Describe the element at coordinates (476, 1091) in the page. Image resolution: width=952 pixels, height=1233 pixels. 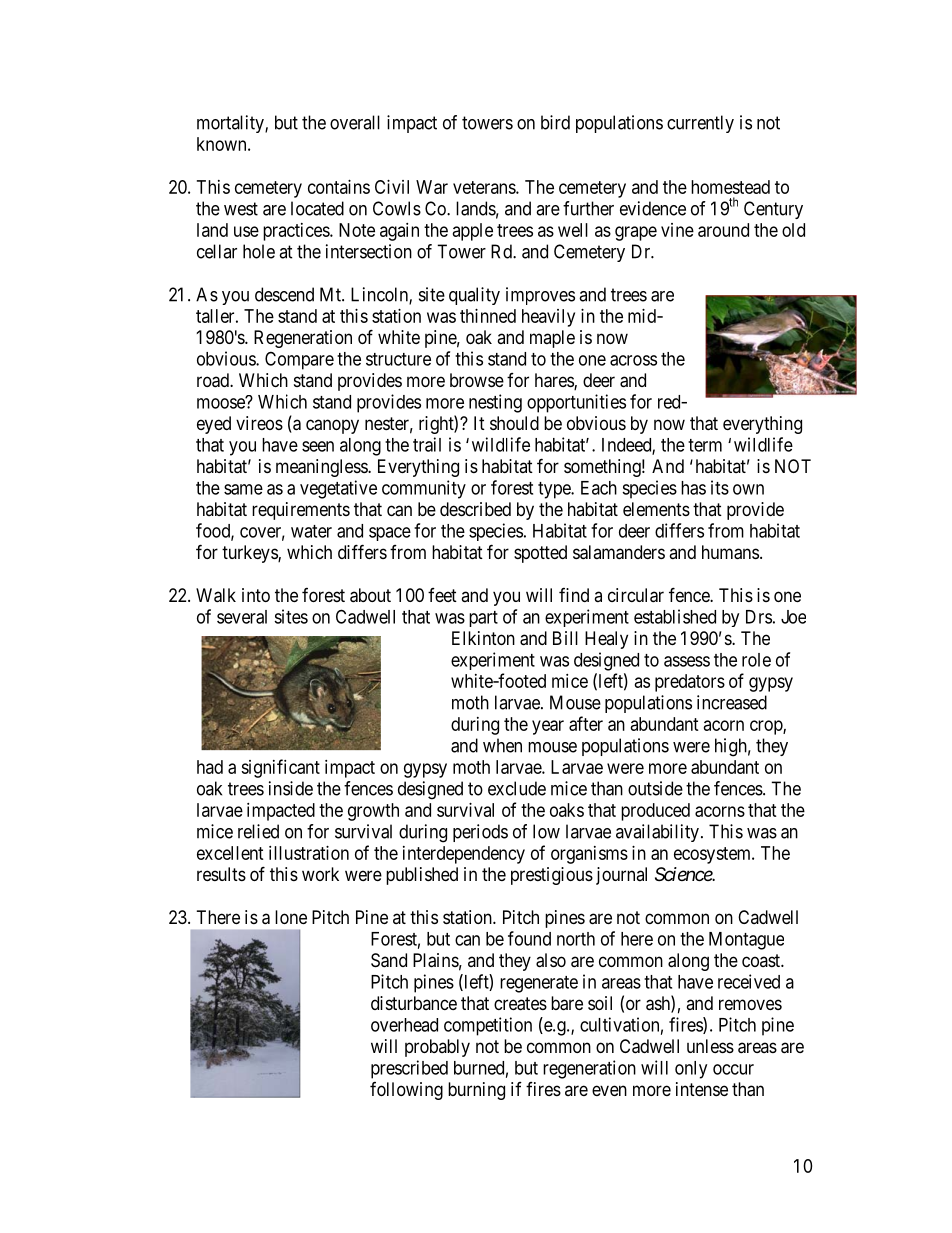
I see `burning` at that location.
